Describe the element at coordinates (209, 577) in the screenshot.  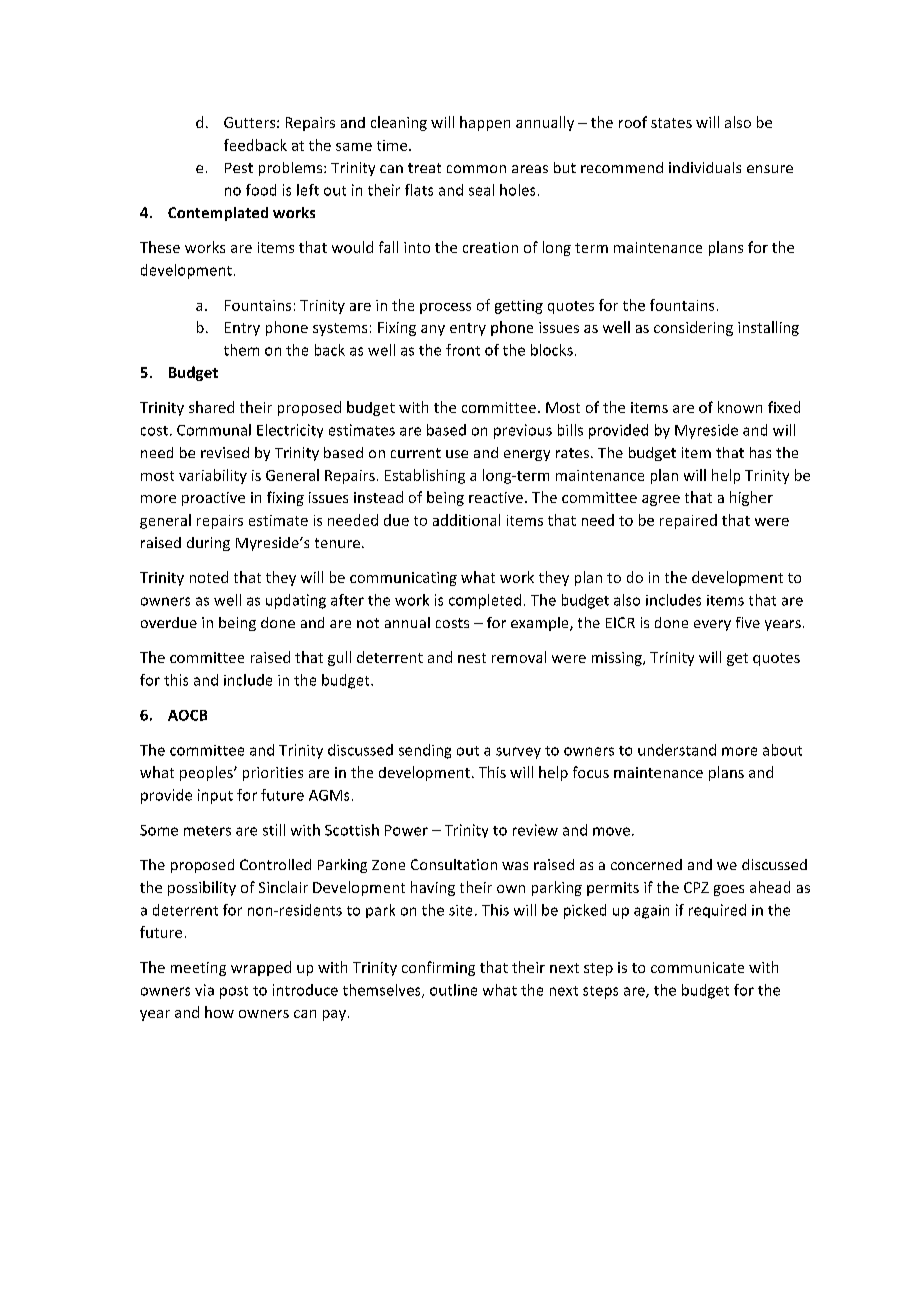
I see `noted` at that location.
